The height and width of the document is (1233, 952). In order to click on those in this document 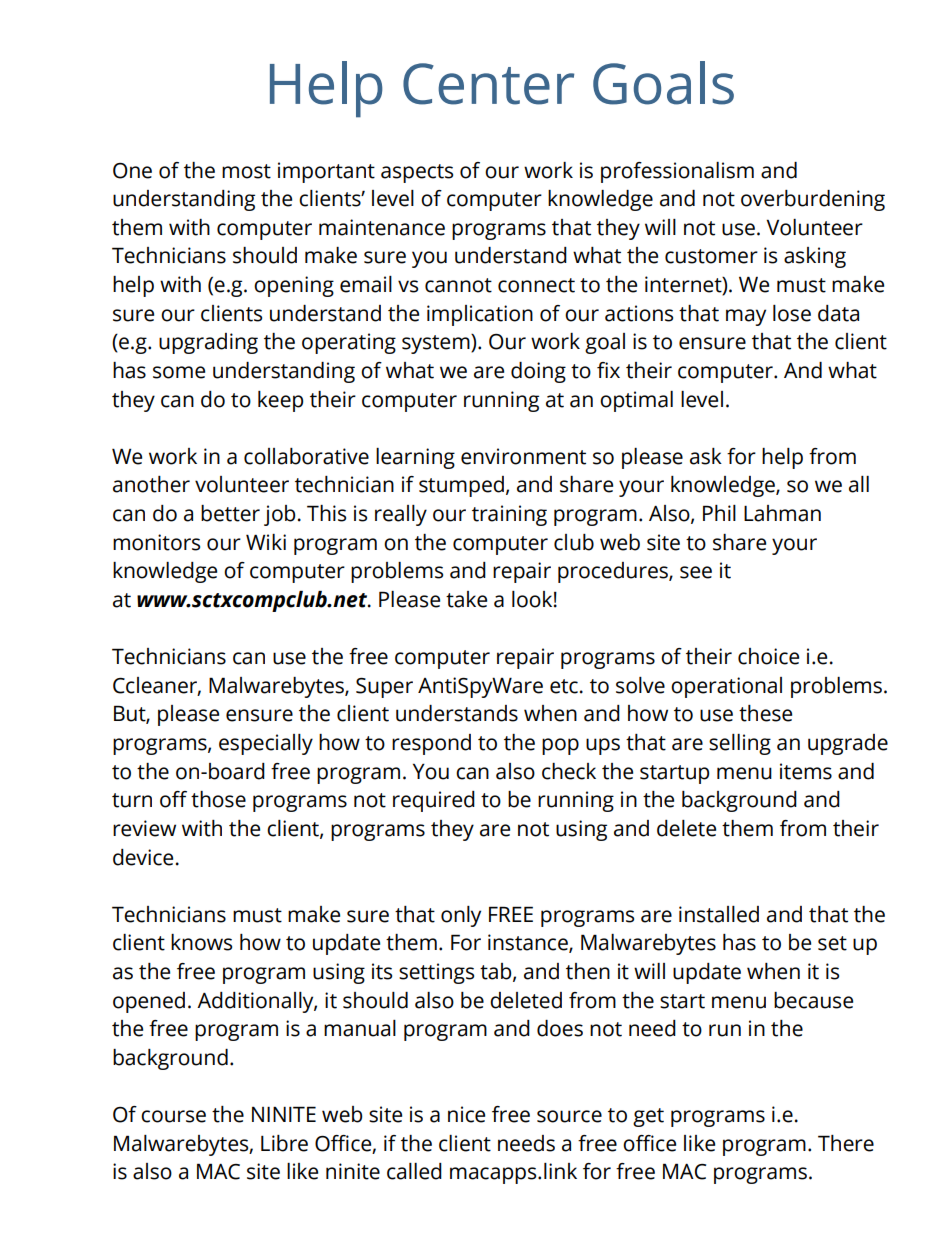, I will do `click(218, 799)`.
